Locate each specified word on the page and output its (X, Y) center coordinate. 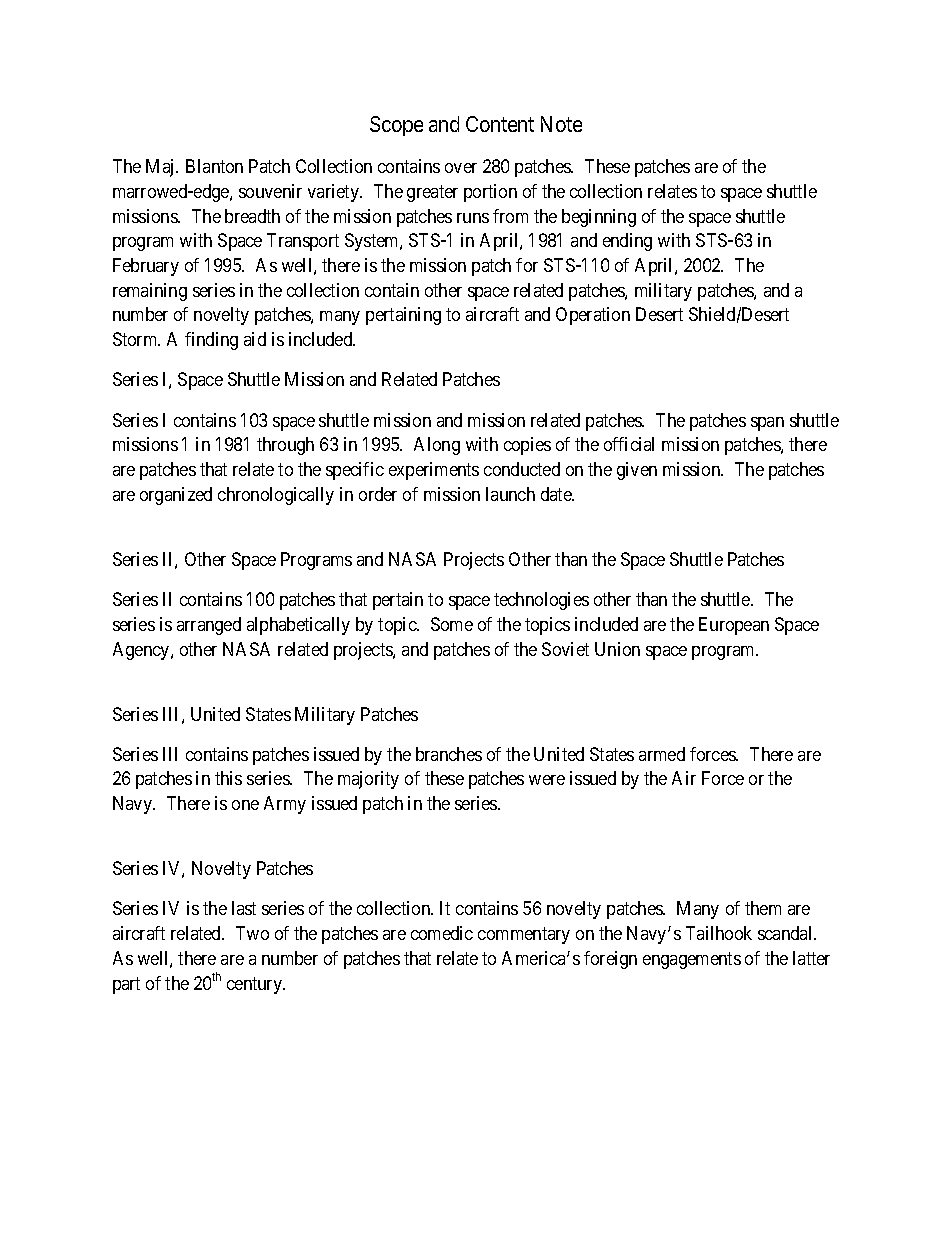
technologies (541, 601)
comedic (442, 933)
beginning (599, 218)
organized (176, 496)
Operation (593, 316)
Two (252, 933)
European (734, 626)
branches (449, 754)
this (228, 778)
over (461, 168)
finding (211, 341)
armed (662, 754)
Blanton (214, 166)
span (767, 424)
